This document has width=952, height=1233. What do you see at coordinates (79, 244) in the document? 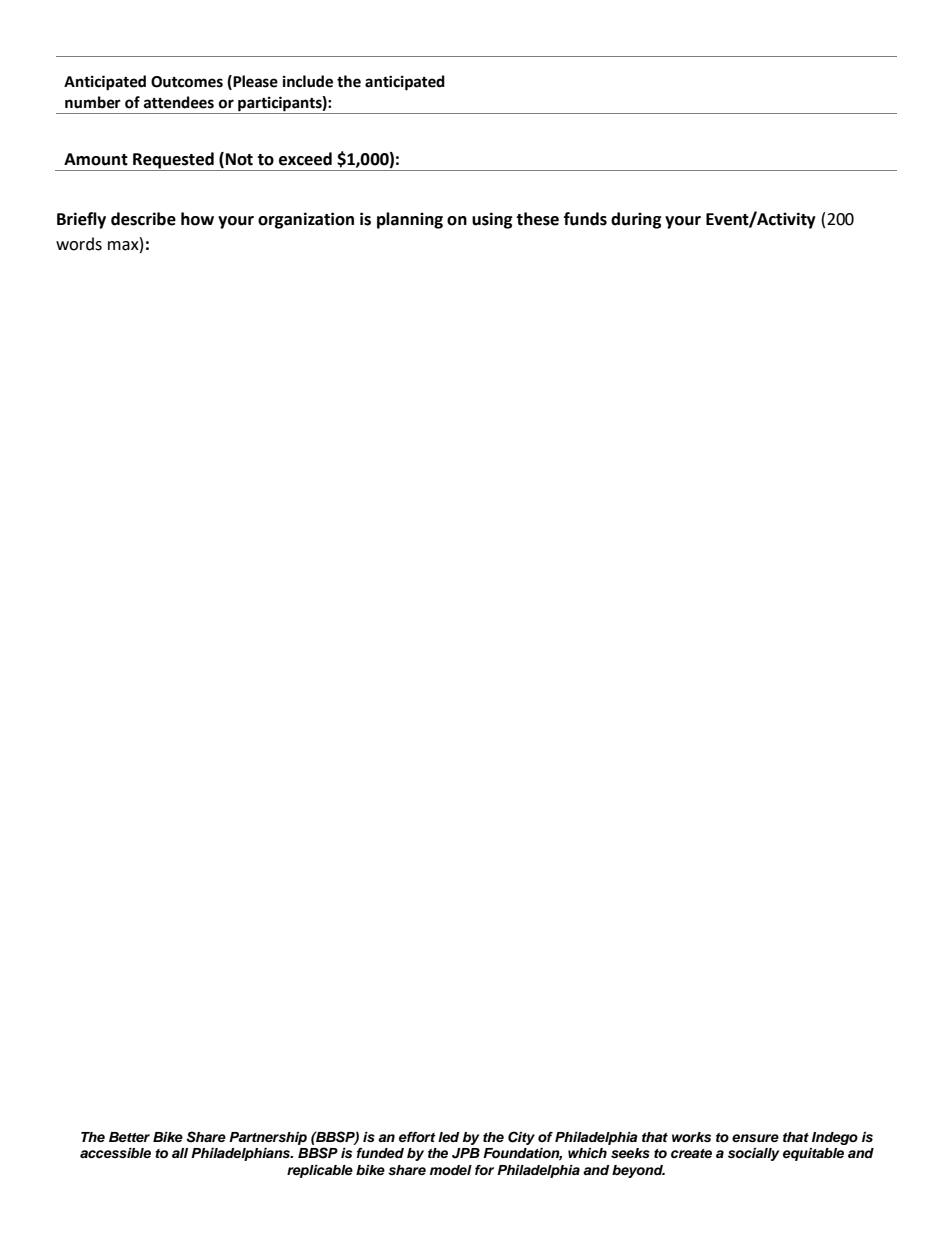
I see `words` at bounding box center [79, 244].
